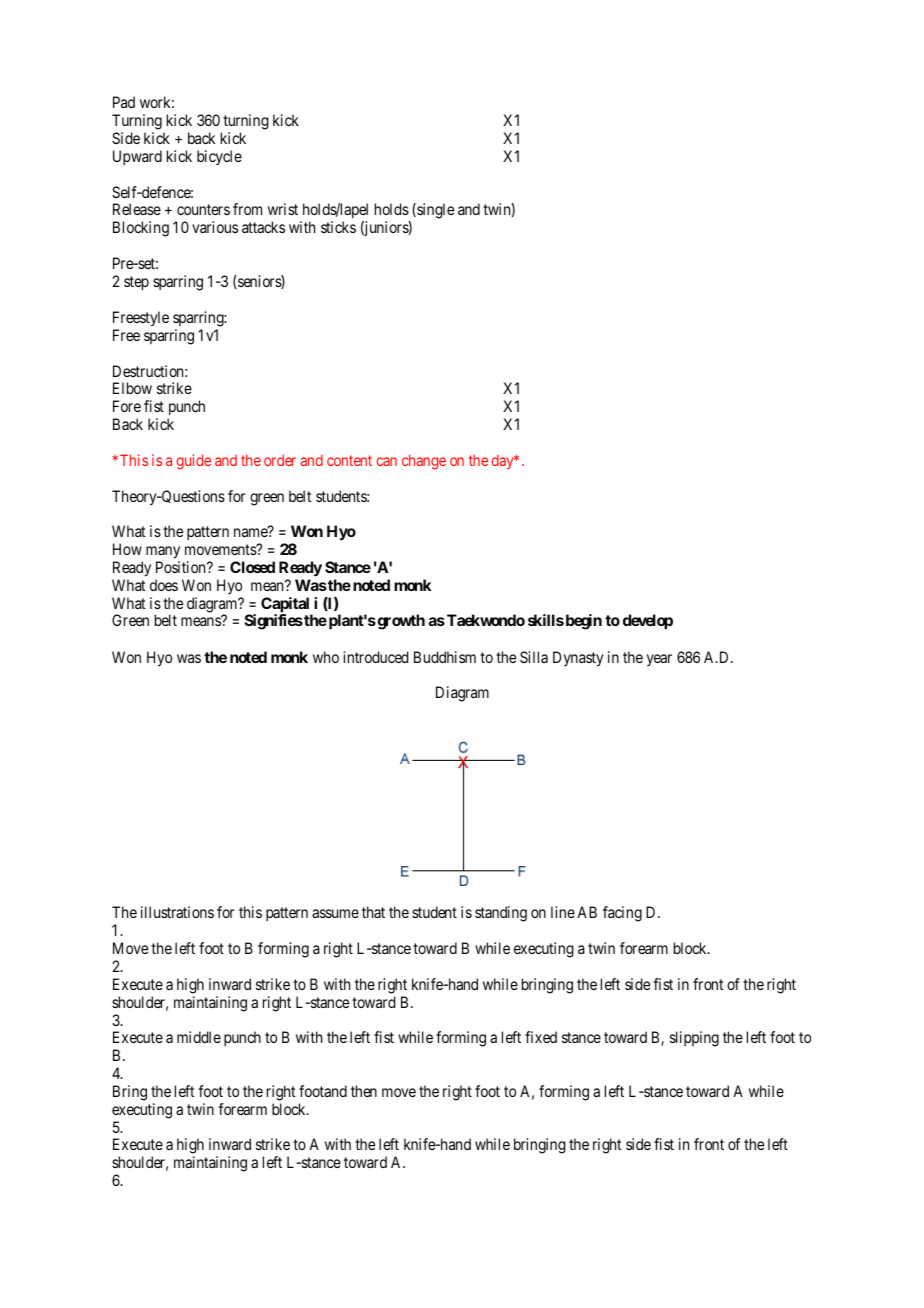 The height and width of the screenshot is (1308, 924). Describe the element at coordinates (434, 211) in the screenshot. I see `single` at that location.
